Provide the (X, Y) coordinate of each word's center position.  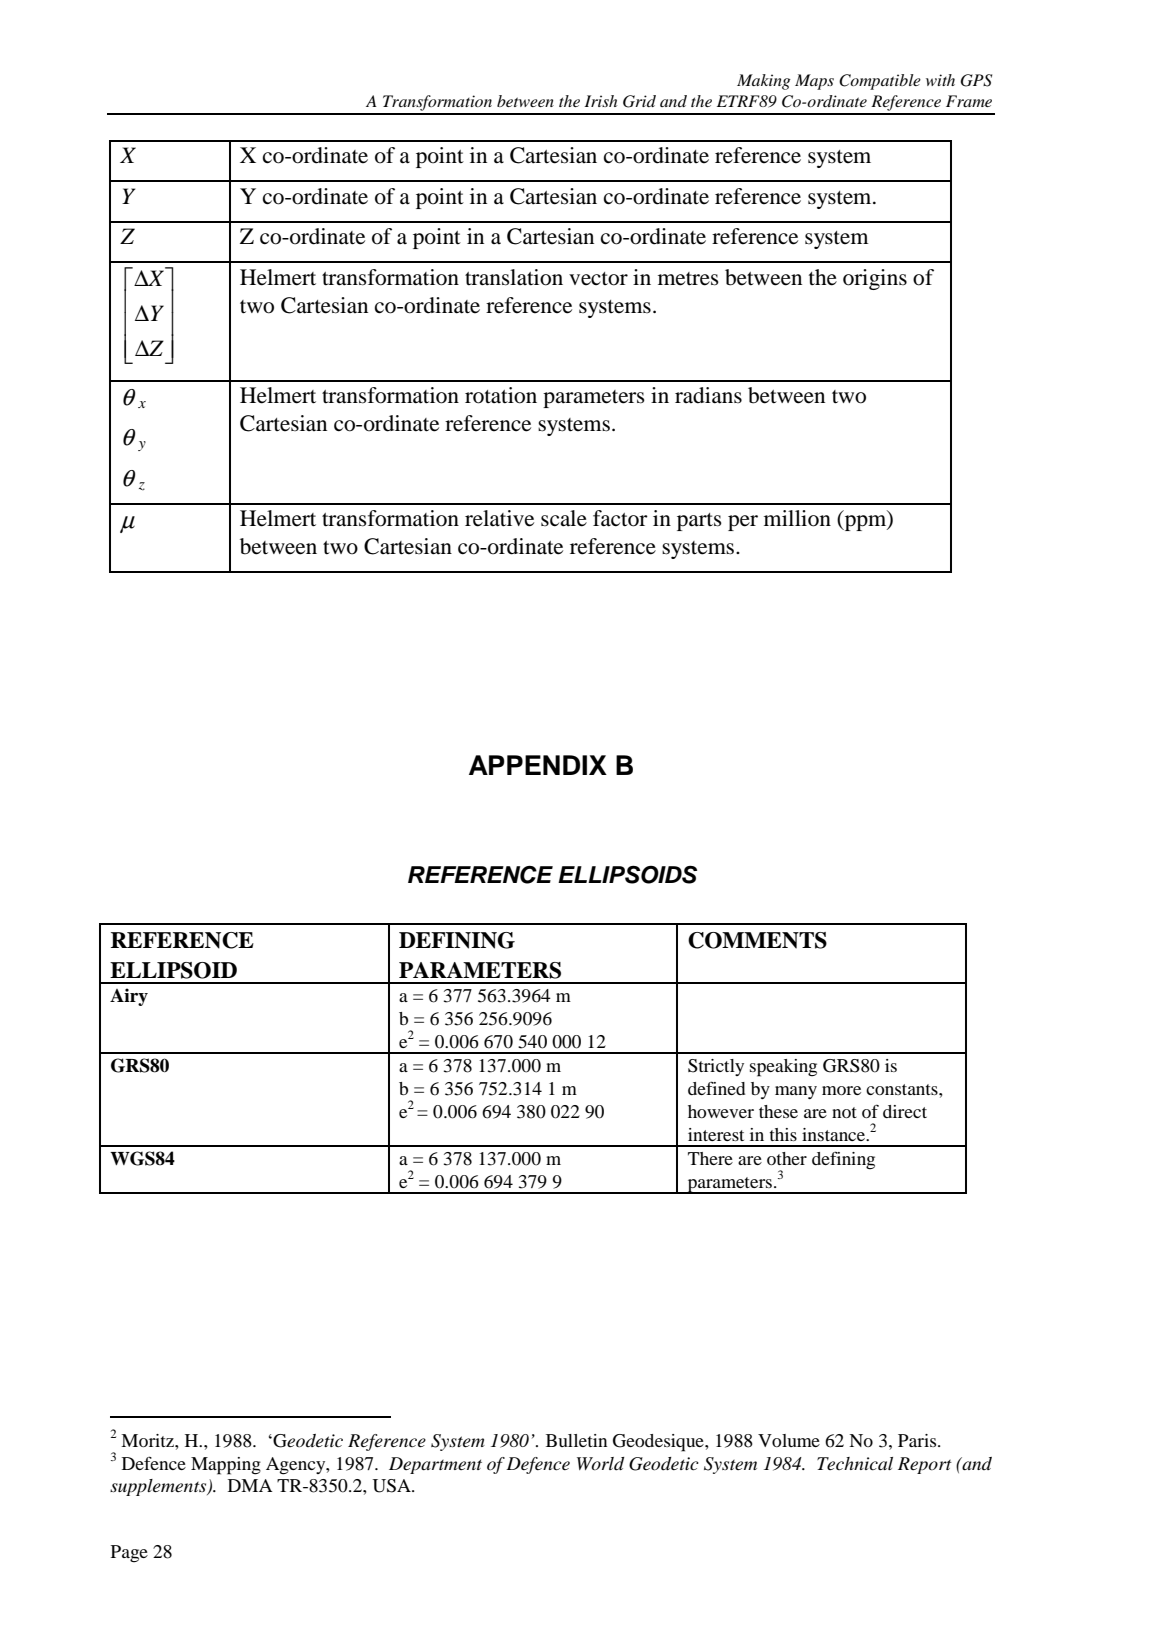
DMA (250, 1485)
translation (514, 277)
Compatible (880, 82)
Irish (601, 101)
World (600, 1464)
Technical (855, 1463)
